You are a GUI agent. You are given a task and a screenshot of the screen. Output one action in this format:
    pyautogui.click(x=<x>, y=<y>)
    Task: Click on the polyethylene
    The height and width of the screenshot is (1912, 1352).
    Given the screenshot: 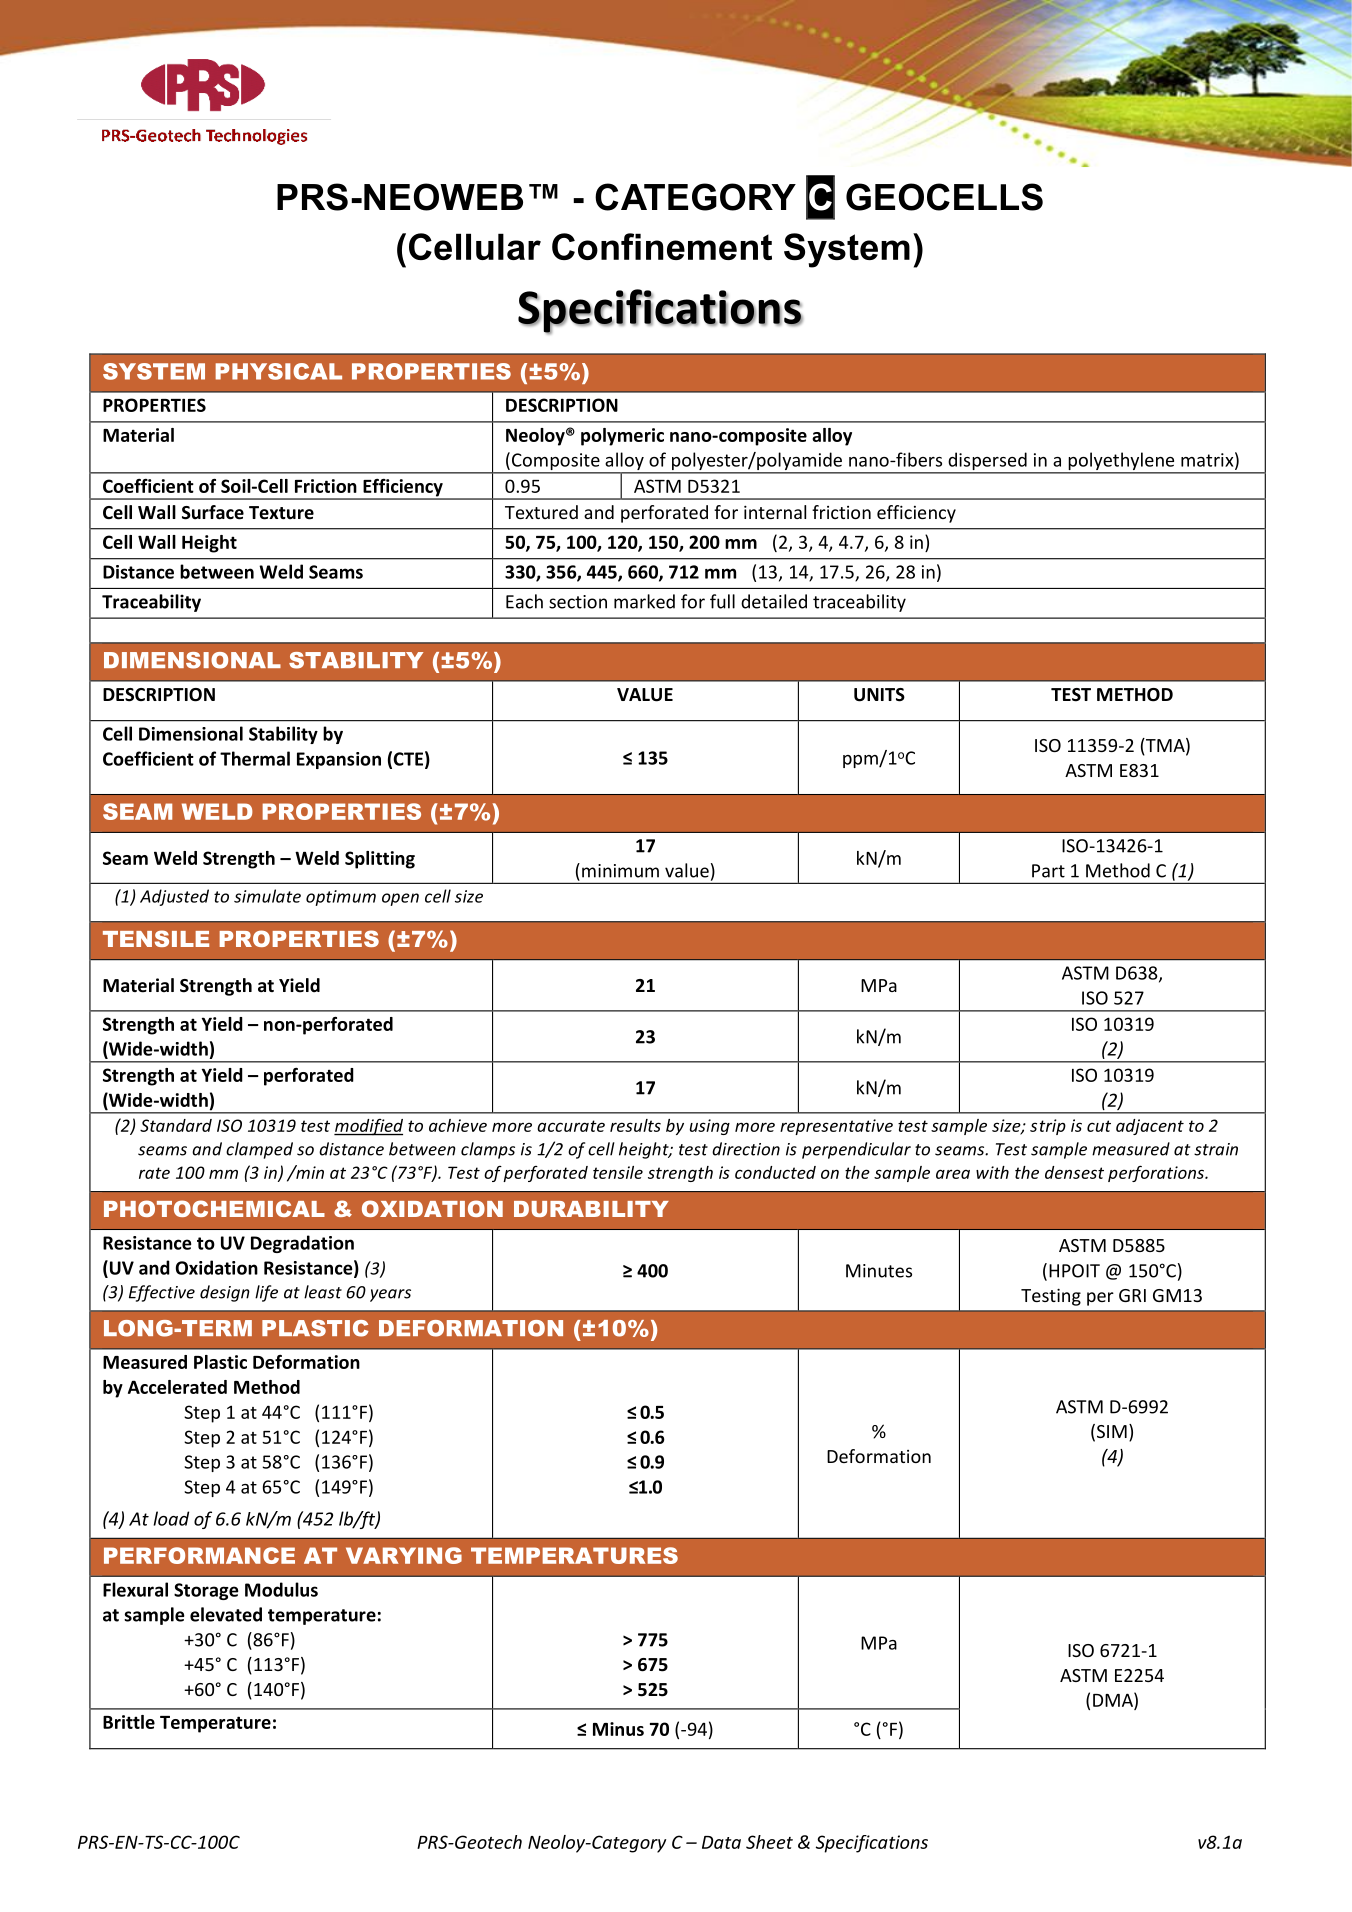 What is the action you would take?
    pyautogui.click(x=1121, y=462)
